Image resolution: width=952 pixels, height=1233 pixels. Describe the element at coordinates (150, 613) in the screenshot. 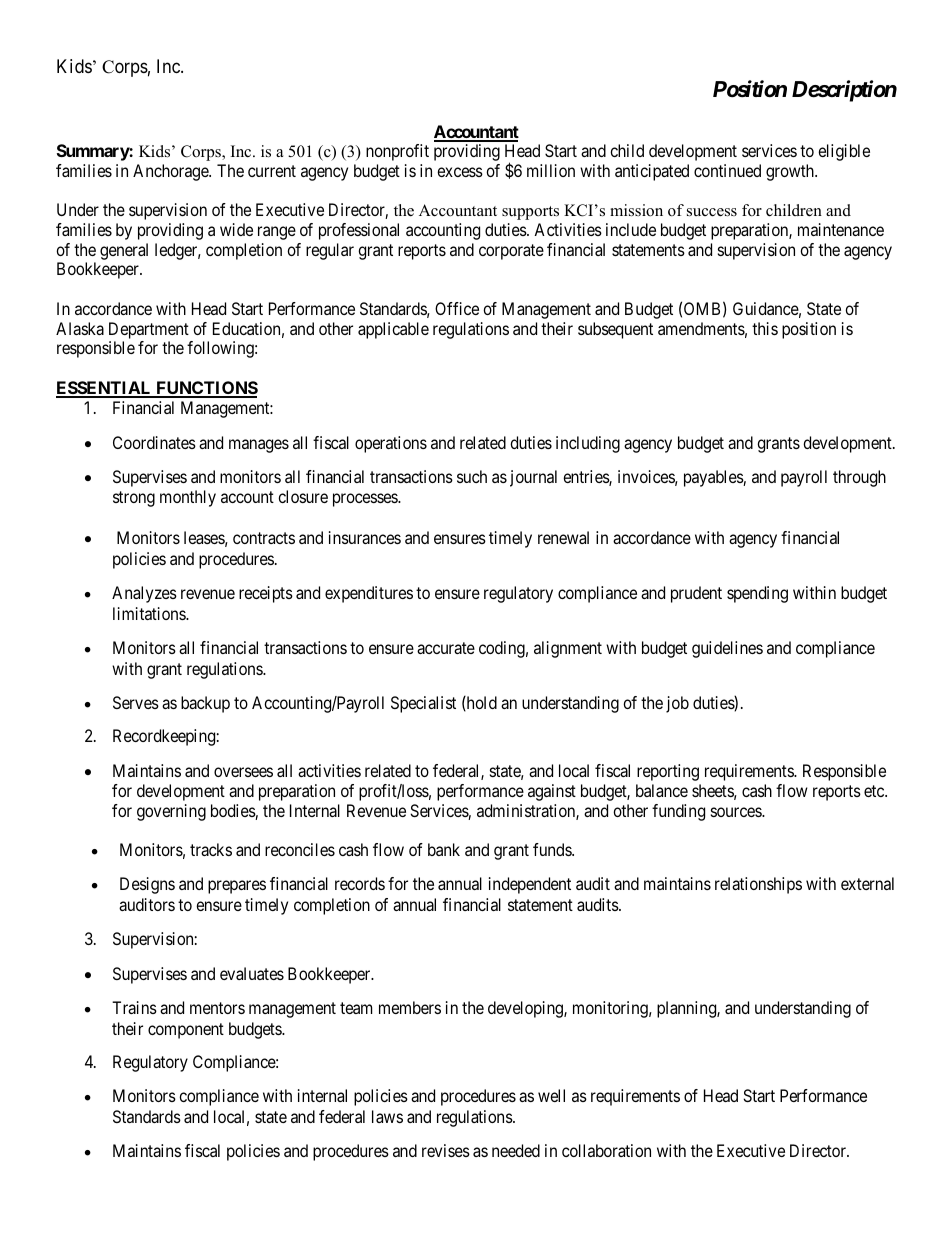

I see `limitations` at that location.
